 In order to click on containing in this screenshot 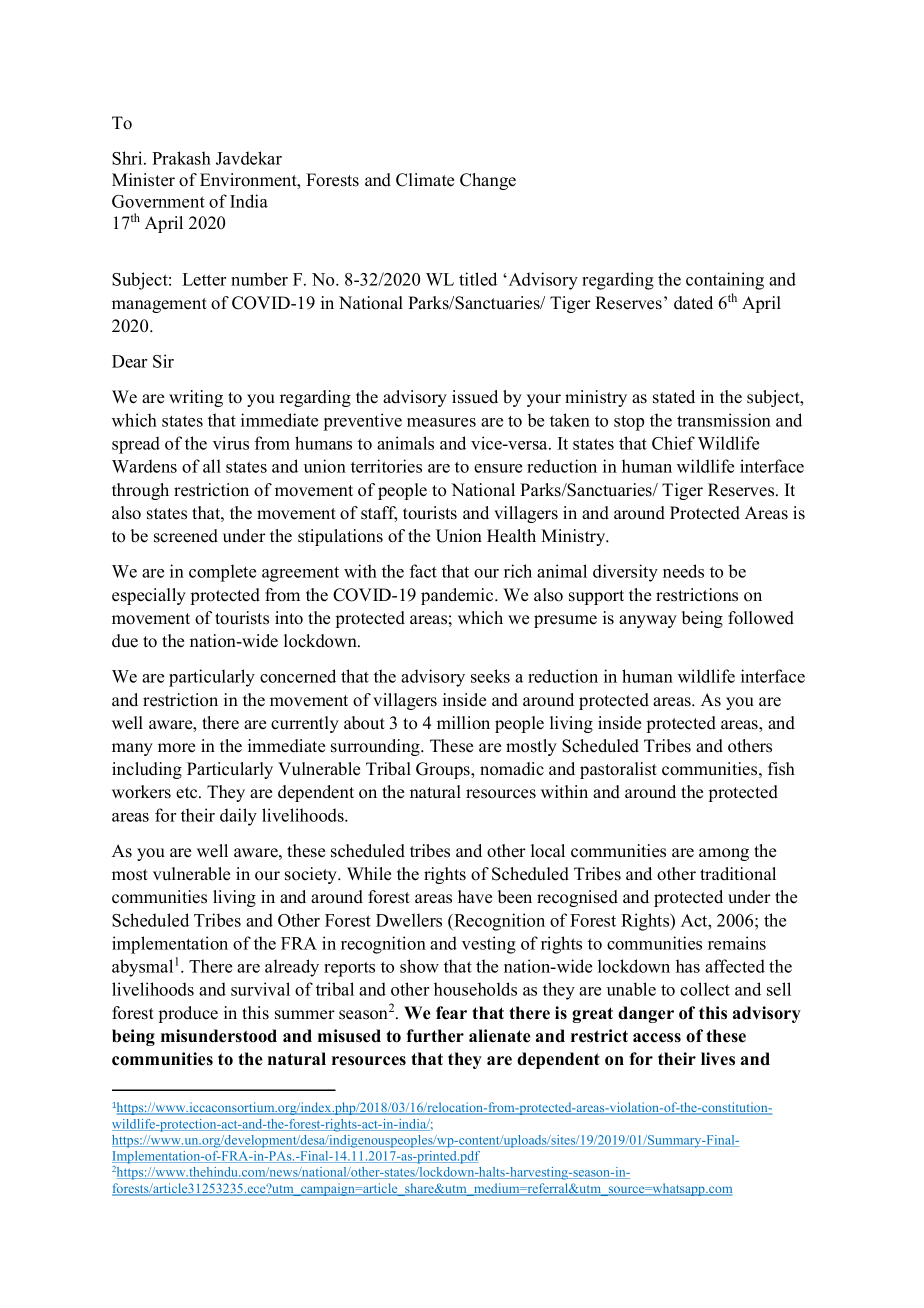, I will do `click(725, 281)`.
